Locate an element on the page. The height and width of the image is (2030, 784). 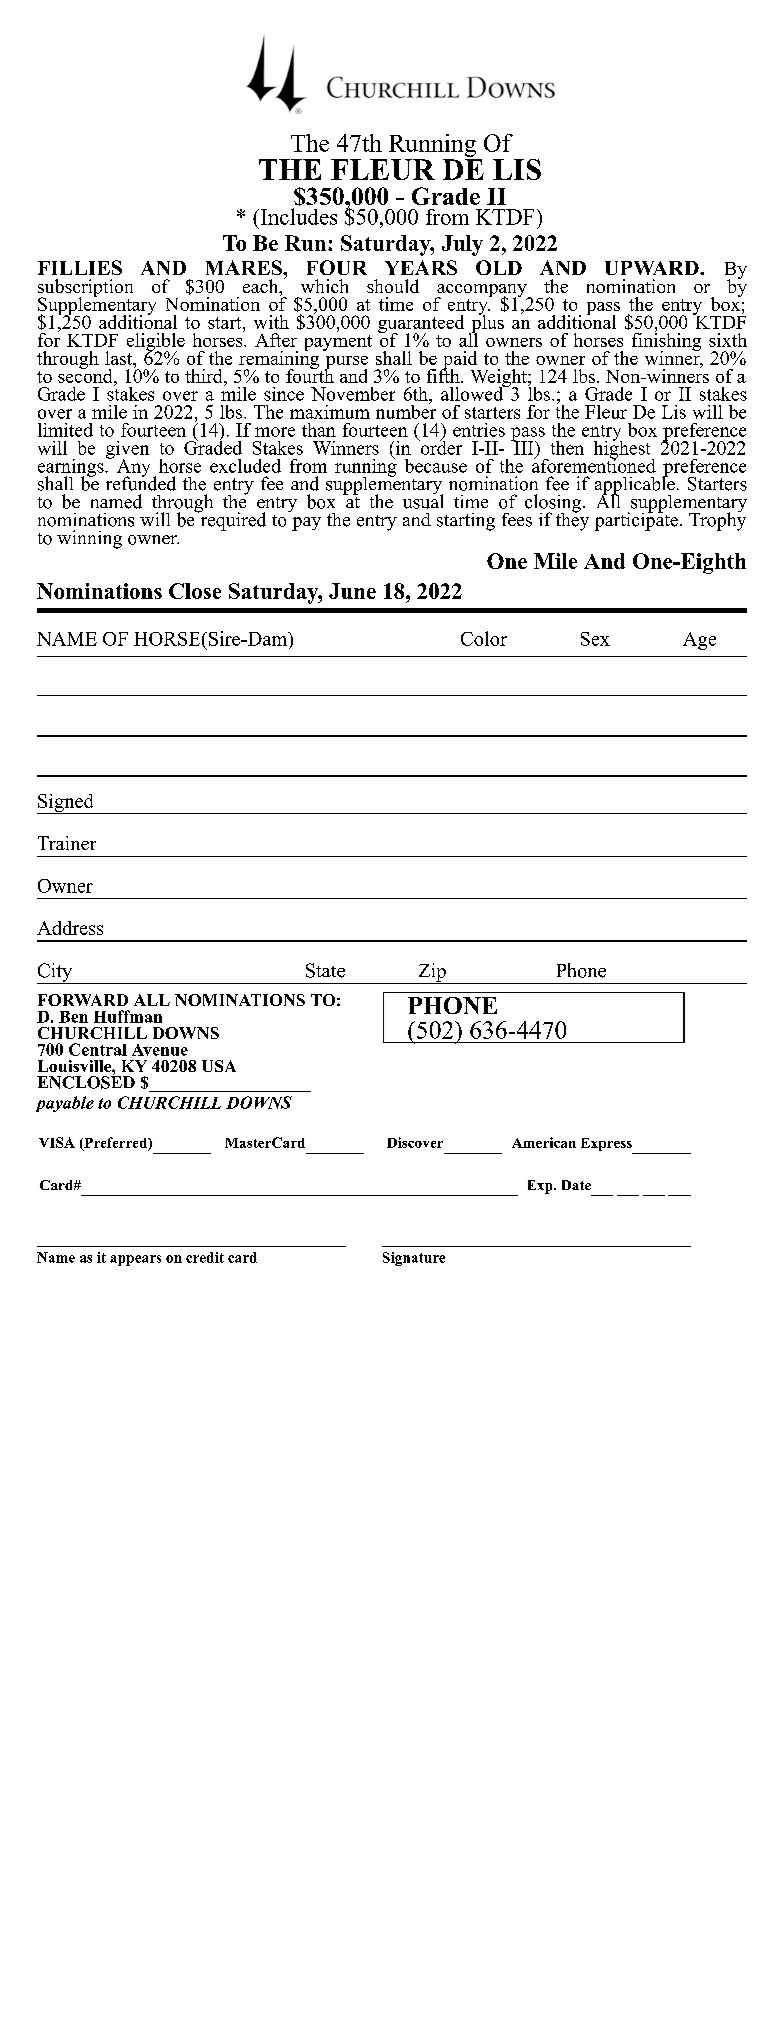
appears is located at coordinates (135, 1260).
